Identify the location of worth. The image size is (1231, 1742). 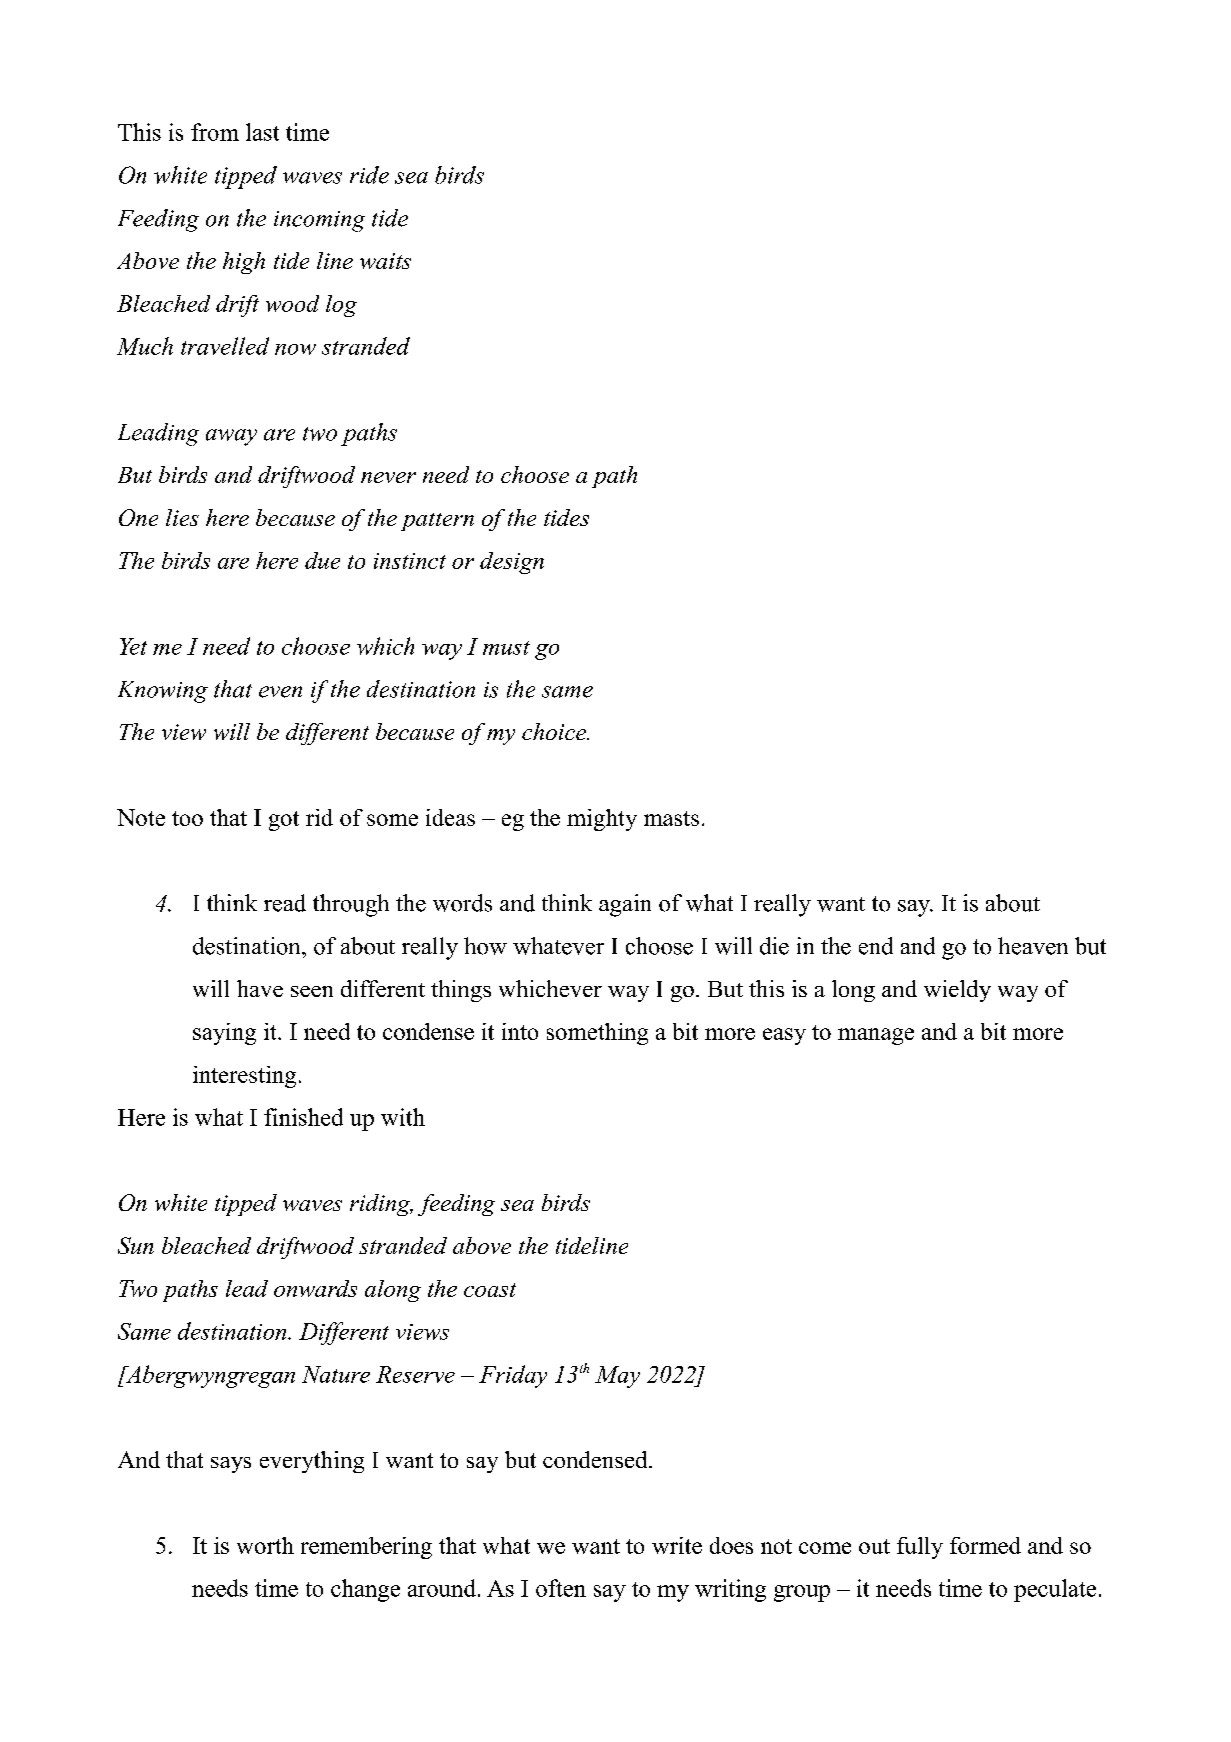
(265, 1545).
